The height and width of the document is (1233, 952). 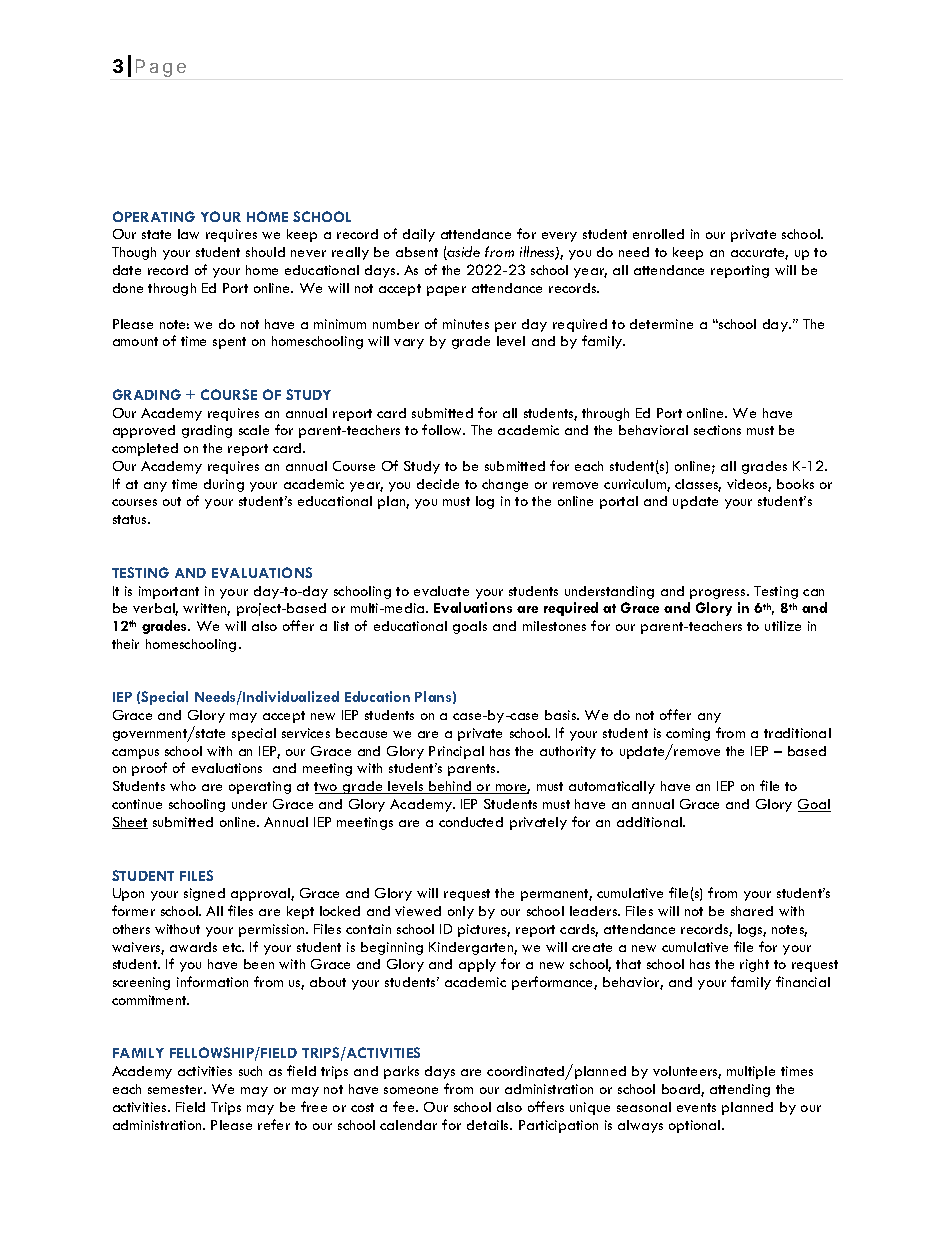 What do you see at coordinates (176, 1089) in the document?
I see `semester` at bounding box center [176, 1089].
